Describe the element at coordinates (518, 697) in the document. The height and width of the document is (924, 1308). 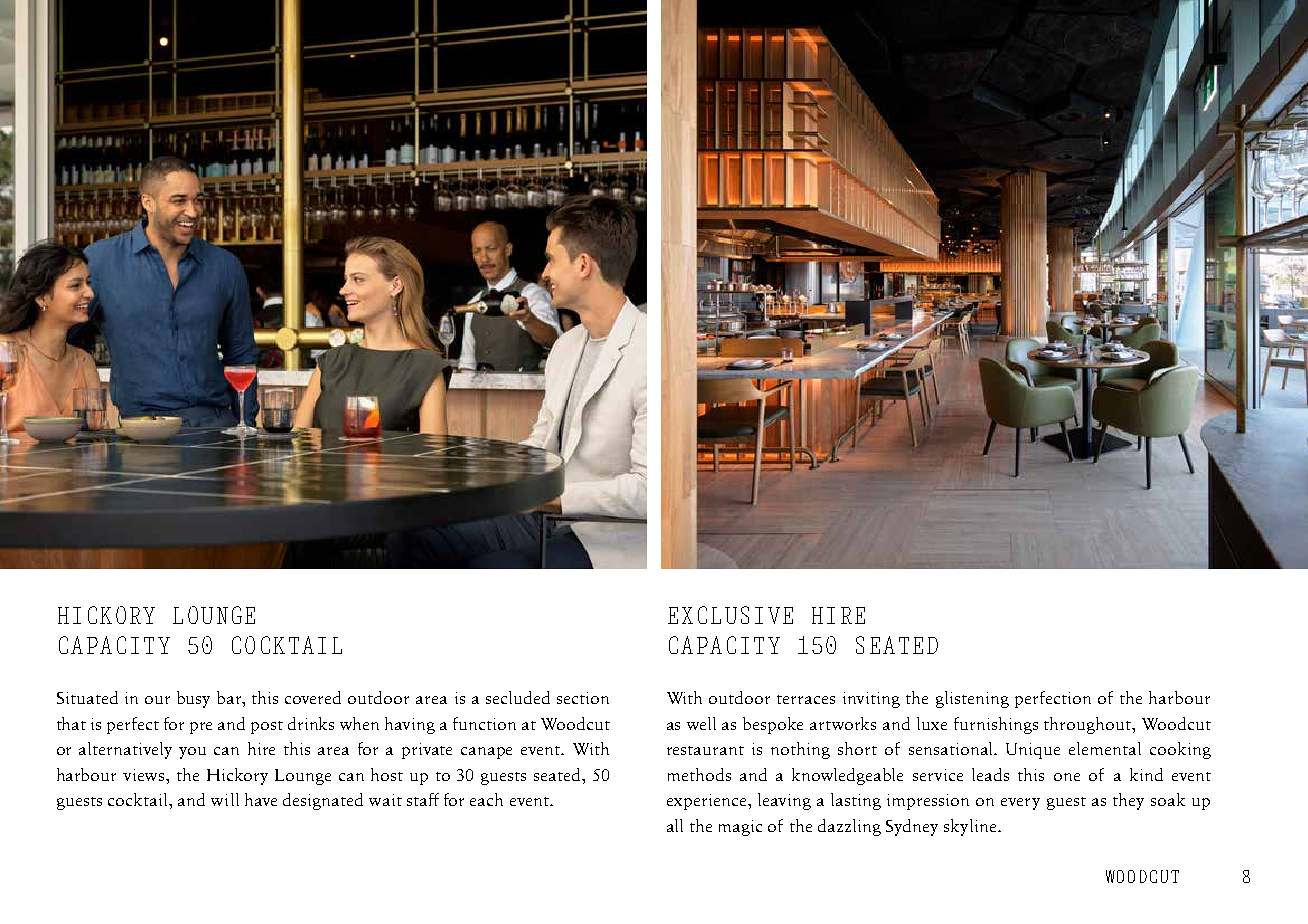
I see `secluded` at that location.
